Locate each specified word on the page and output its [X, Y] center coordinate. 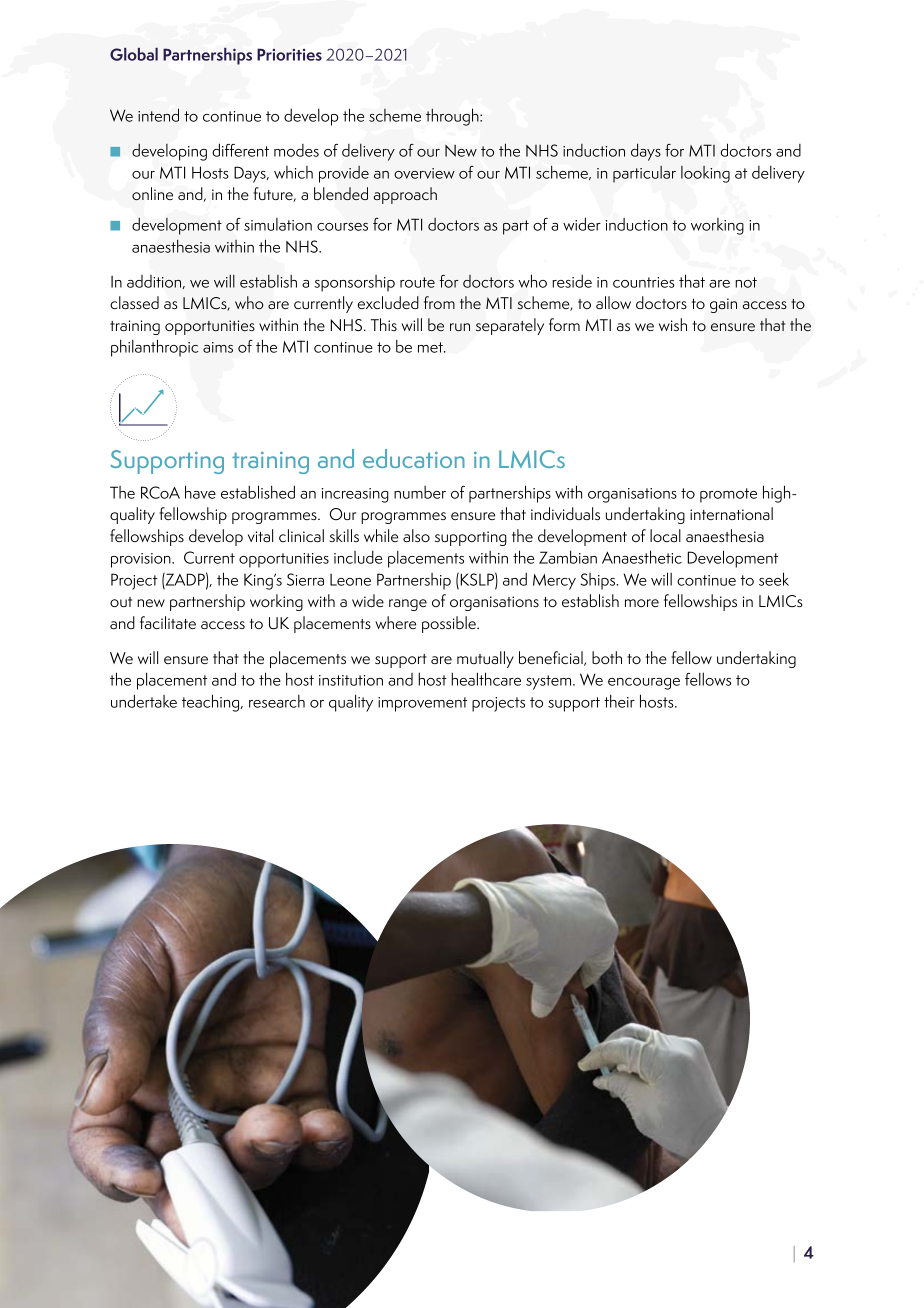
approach [405, 195]
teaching [212, 703]
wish [673, 324]
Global [134, 54]
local [665, 535]
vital [260, 535]
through [453, 117]
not [746, 282]
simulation [278, 224]
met [431, 347]
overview [424, 173]
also [416, 535]
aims [218, 347]
